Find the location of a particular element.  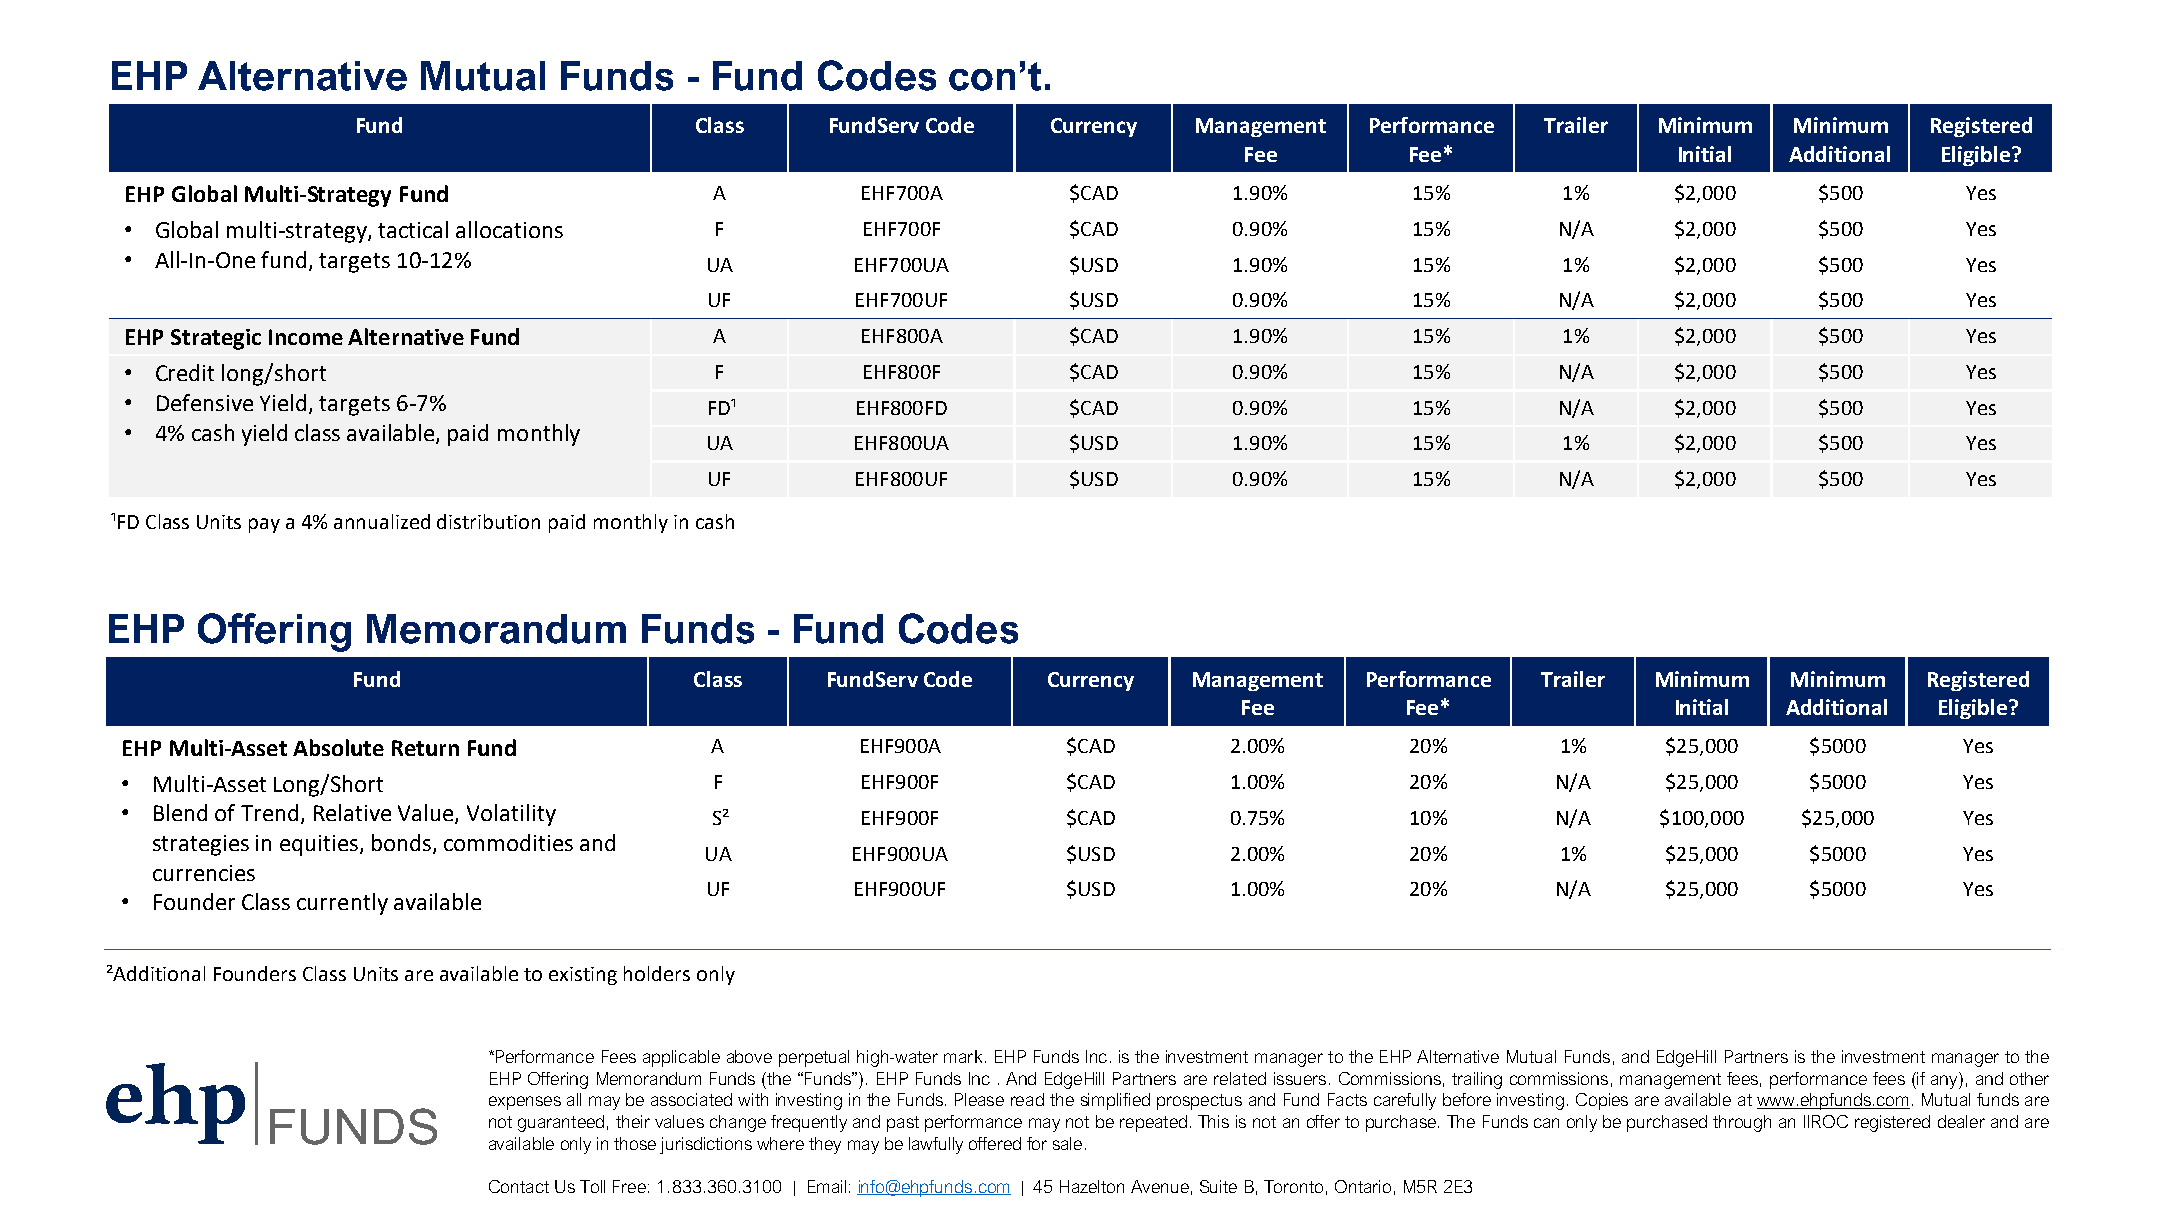

other is located at coordinates (2029, 1078).
